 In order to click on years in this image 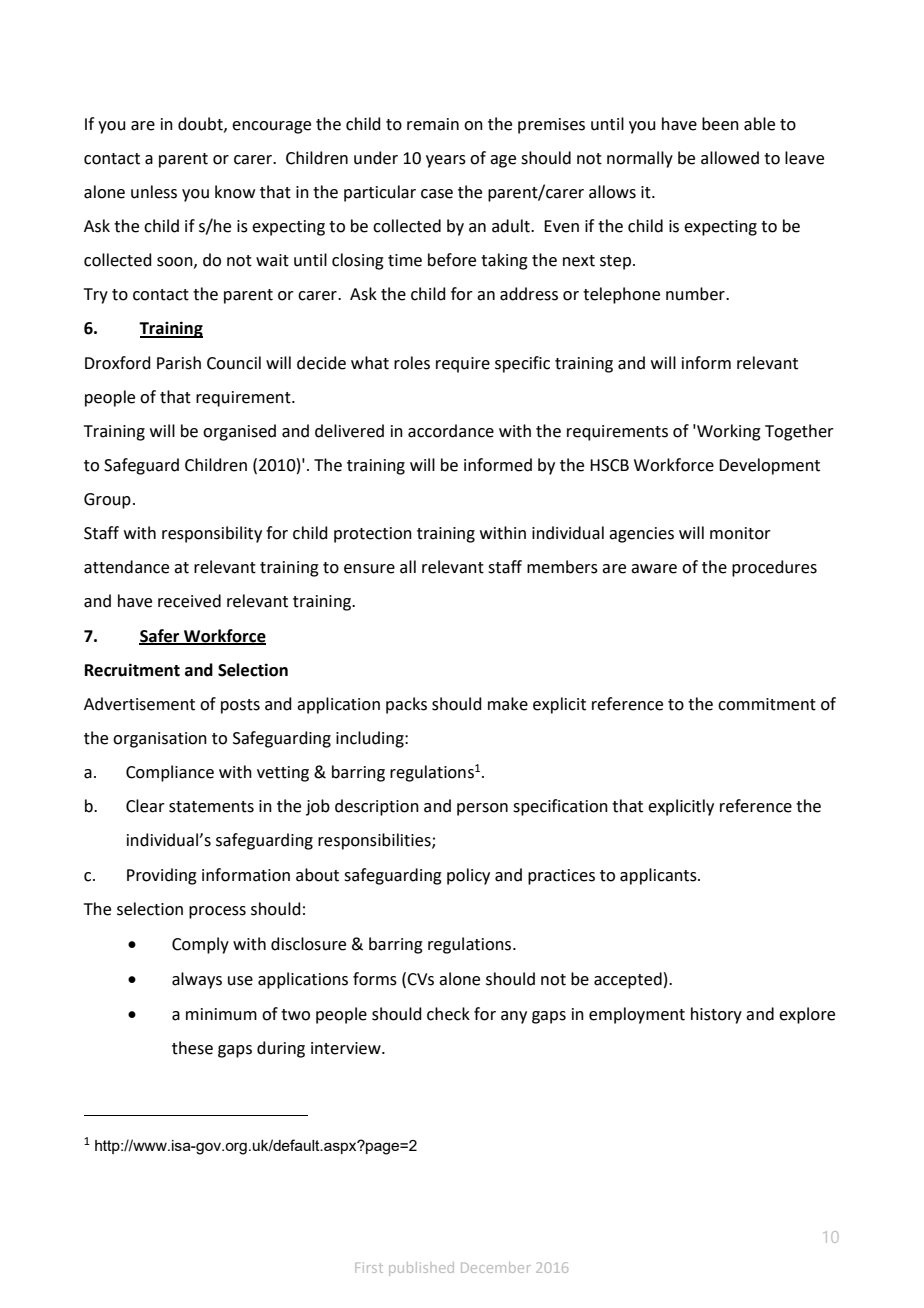, I will do `click(446, 161)`.
